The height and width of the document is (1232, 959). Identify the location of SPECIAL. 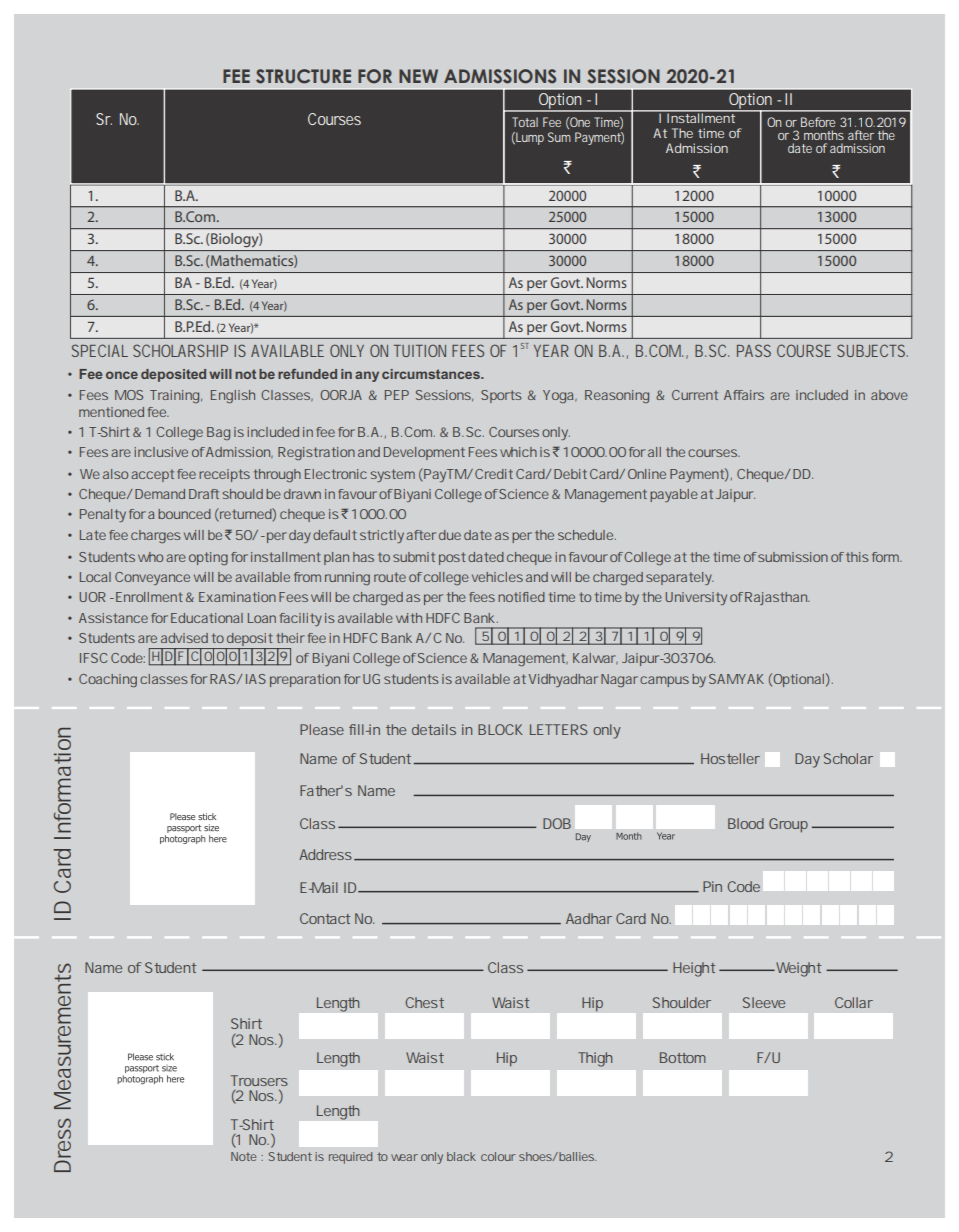
(100, 350).
